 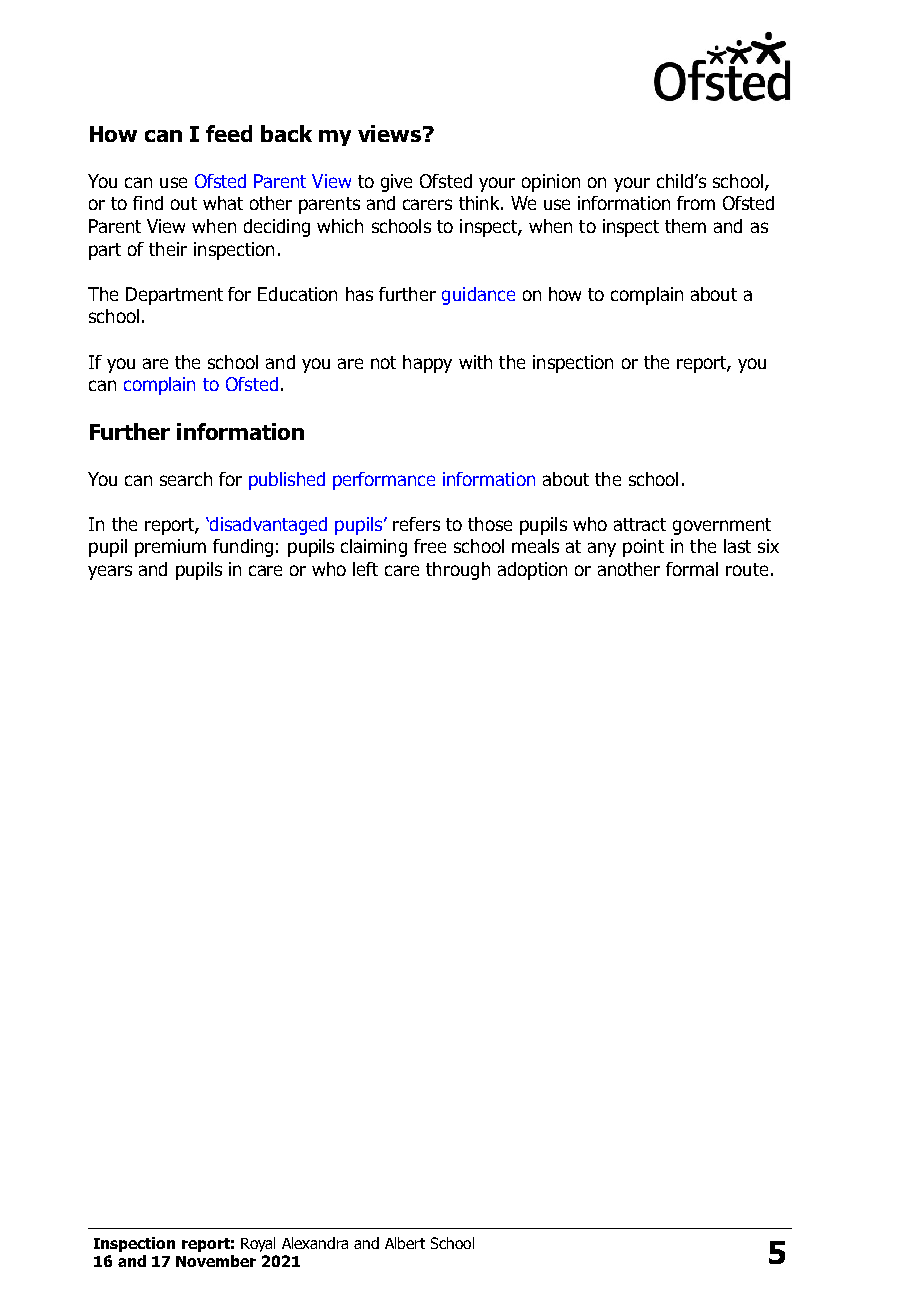 I want to click on performance, so click(x=384, y=481).
